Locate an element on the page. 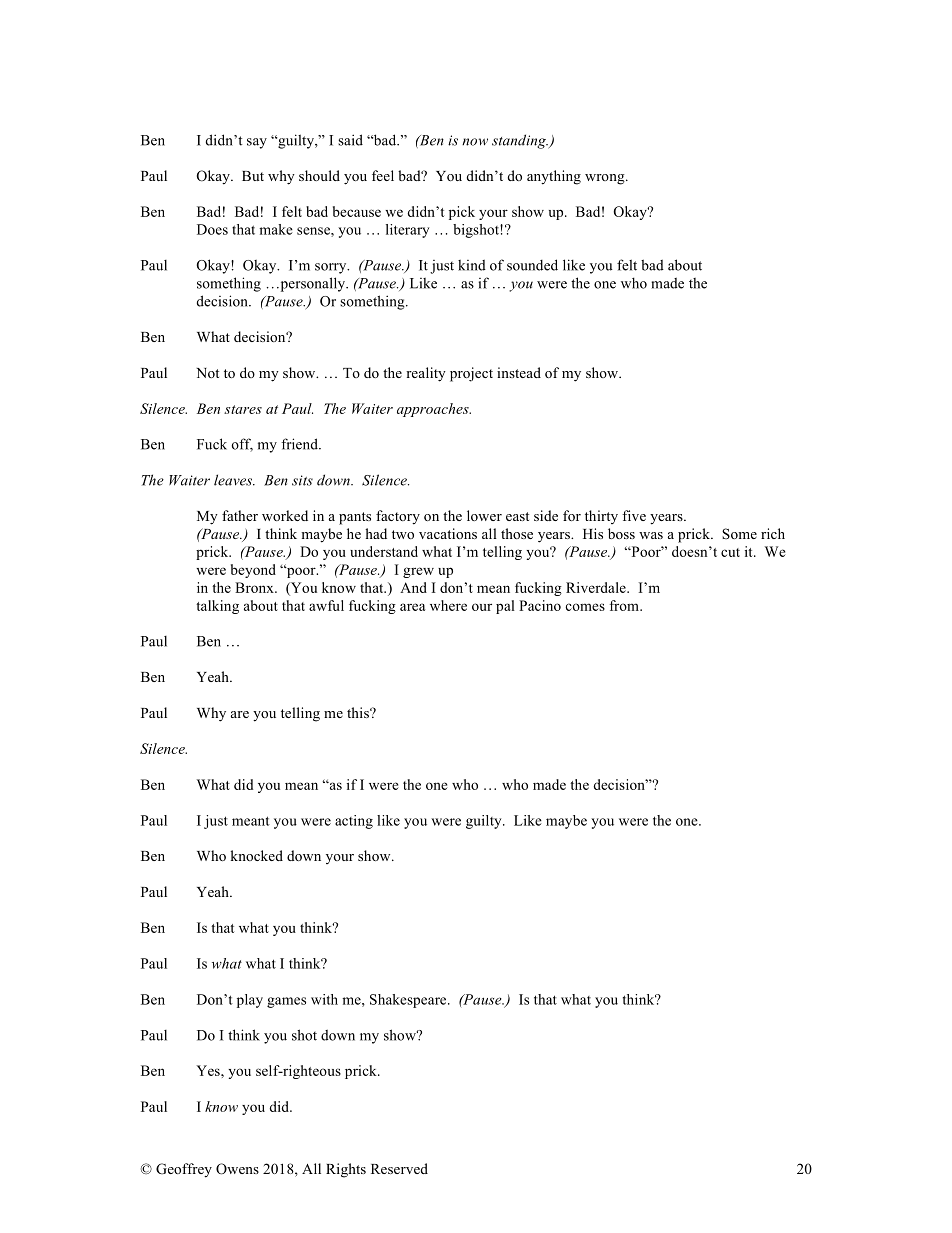 The height and width of the document is (1233, 952). wrong is located at coordinates (606, 179).
